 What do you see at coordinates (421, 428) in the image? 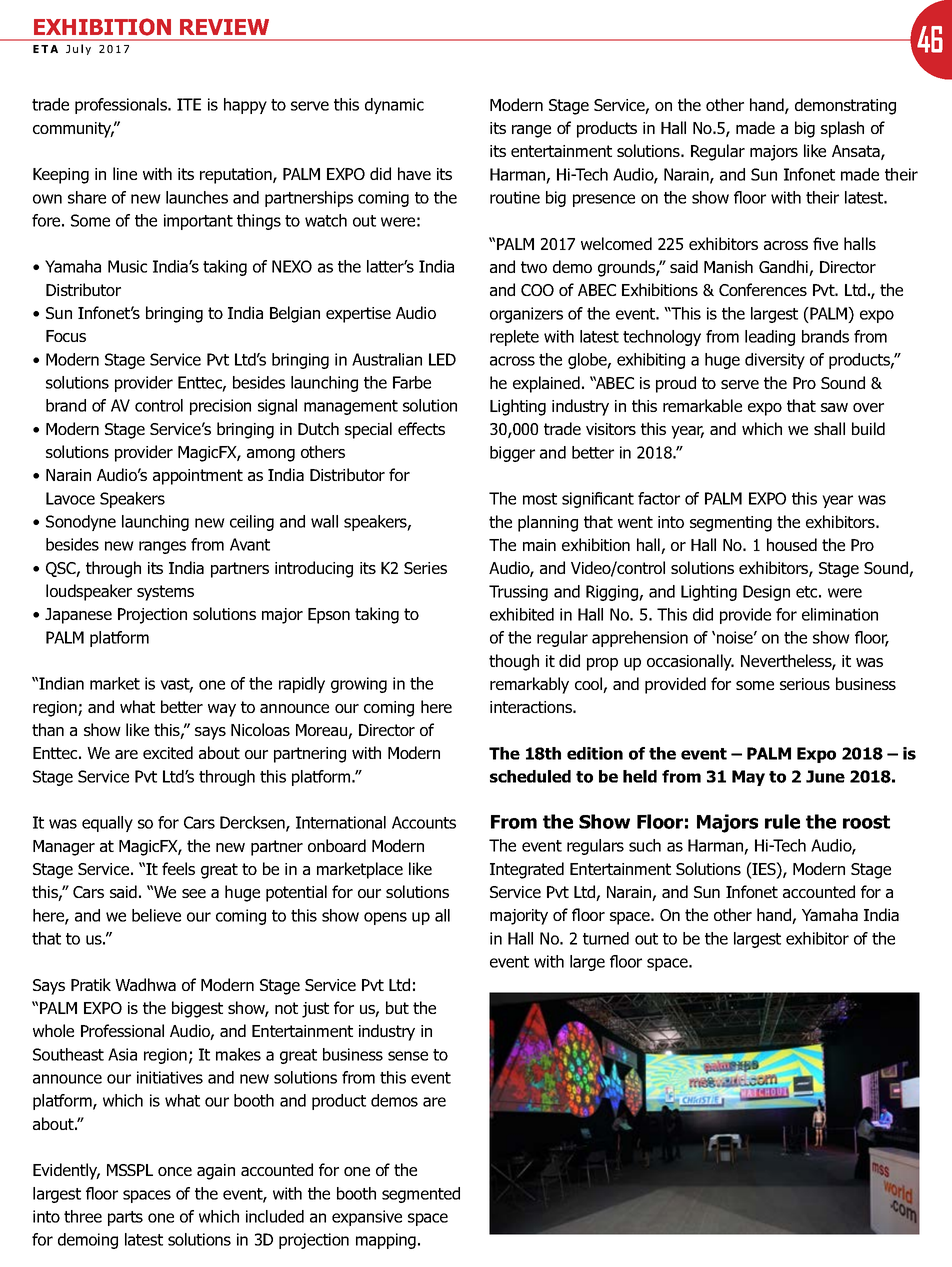
I see `effects` at bounding box center [421, 428].
